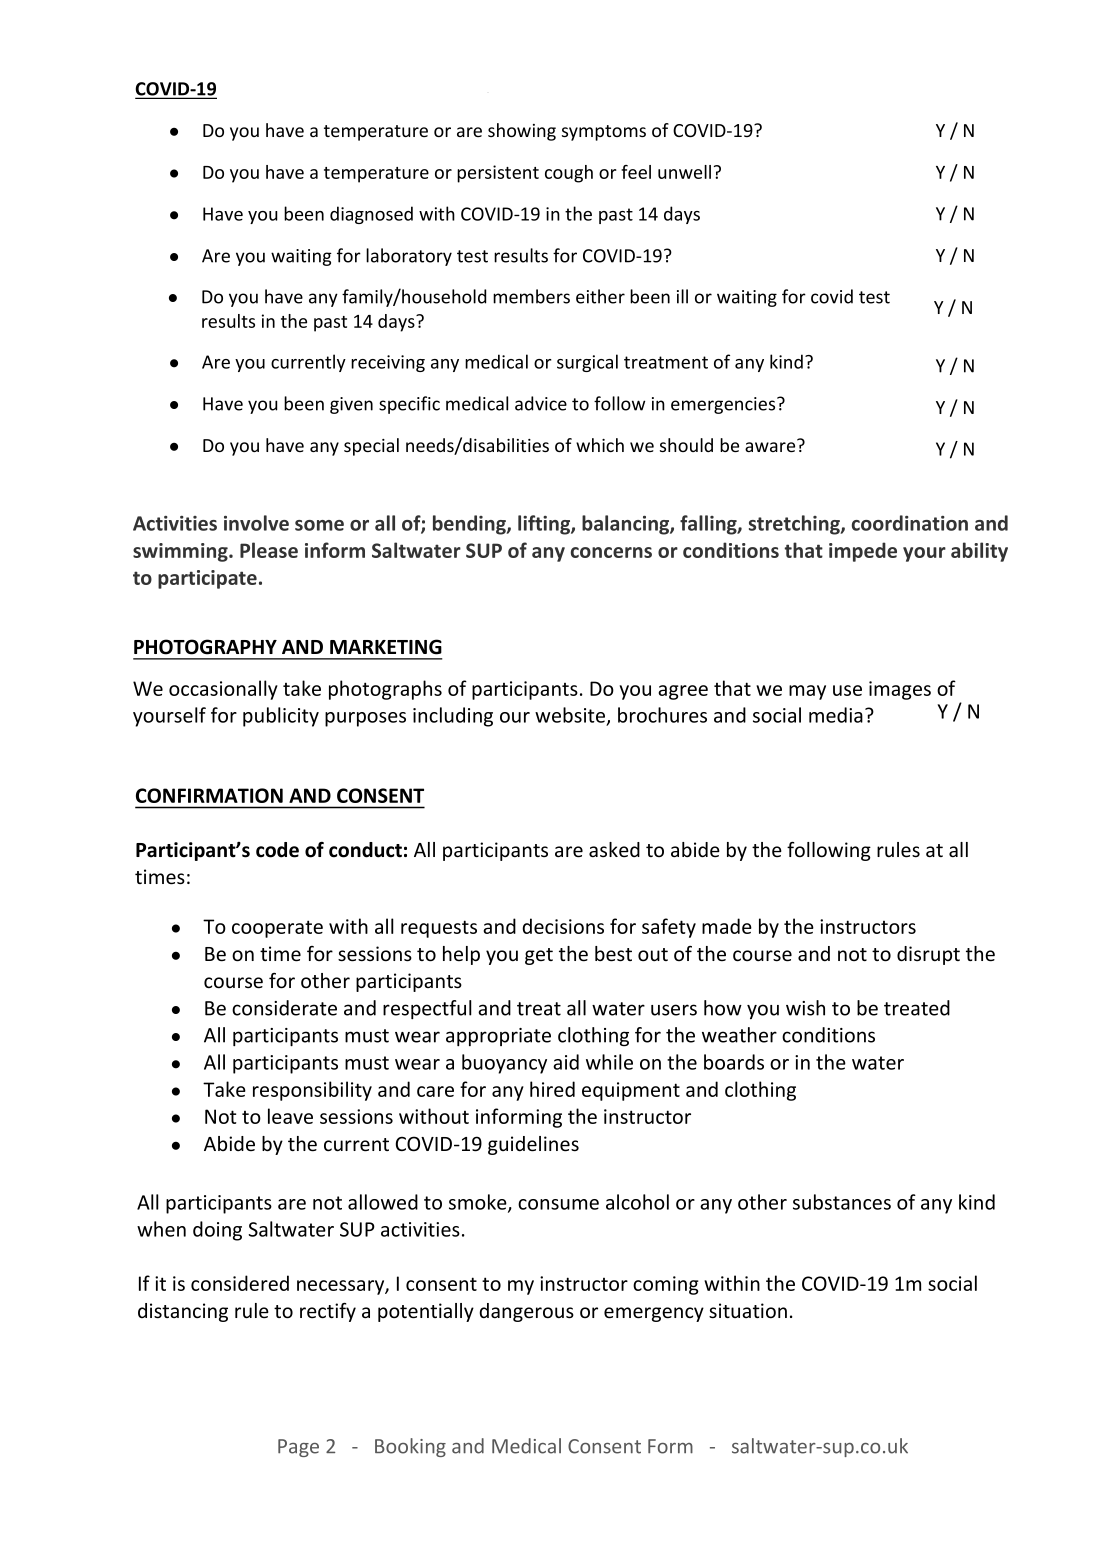  I want to click on diagnosed, so click(371, 215).
